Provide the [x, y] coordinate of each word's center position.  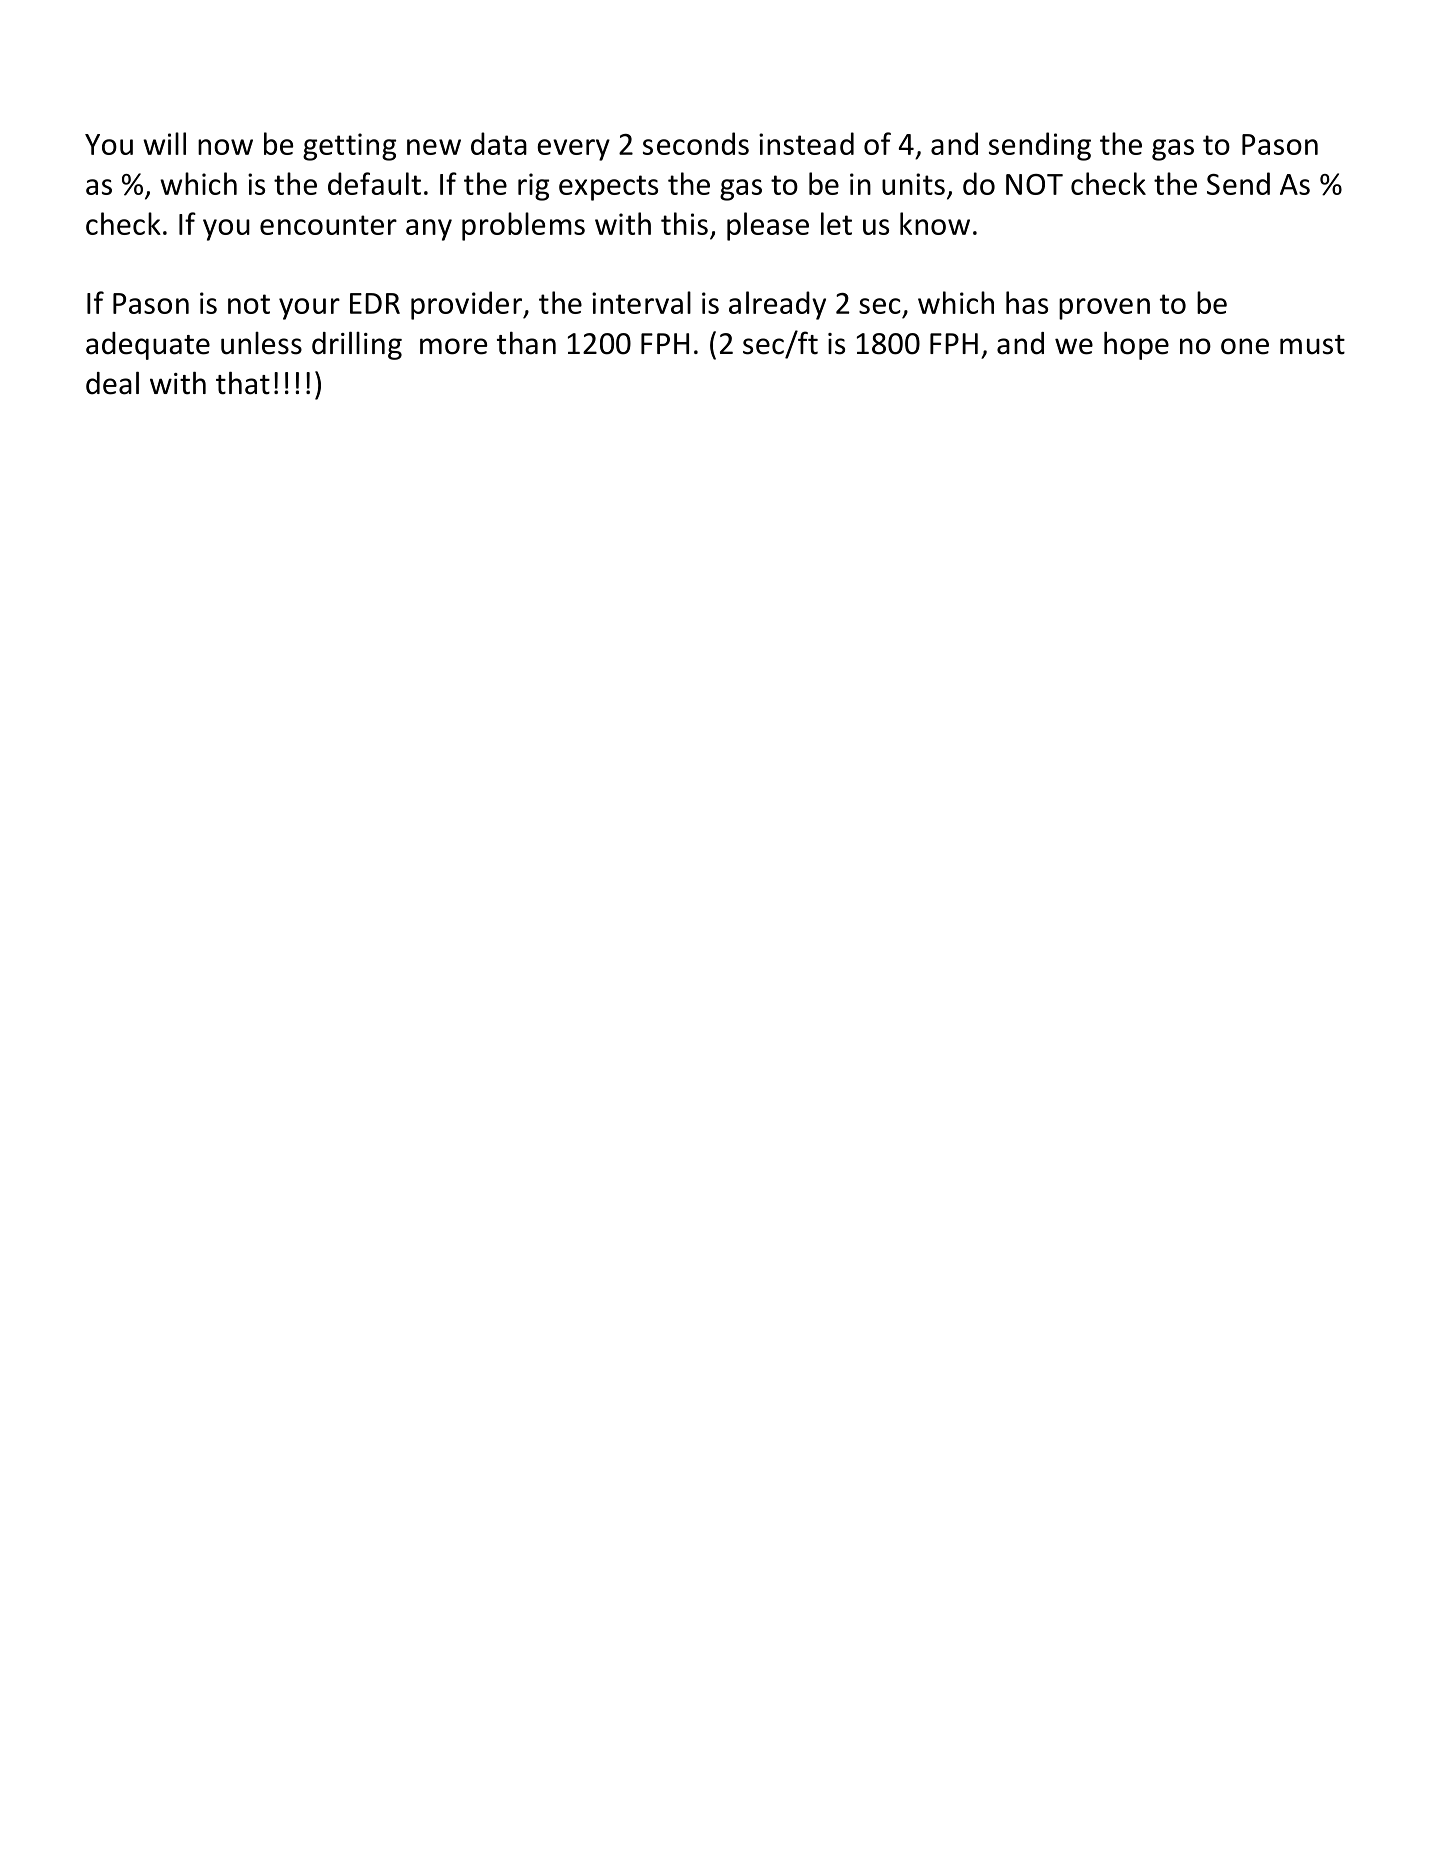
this [684, 223]
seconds [696, 143]
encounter [328, 225]
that [243, 383]
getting [350, 147]
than [526, 343]
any [429, 230]
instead [806, 143]
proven [1104, 309]
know [935, 223]
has [1027, 302]
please [768, 226]
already [777, 305]
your [309, 309]
